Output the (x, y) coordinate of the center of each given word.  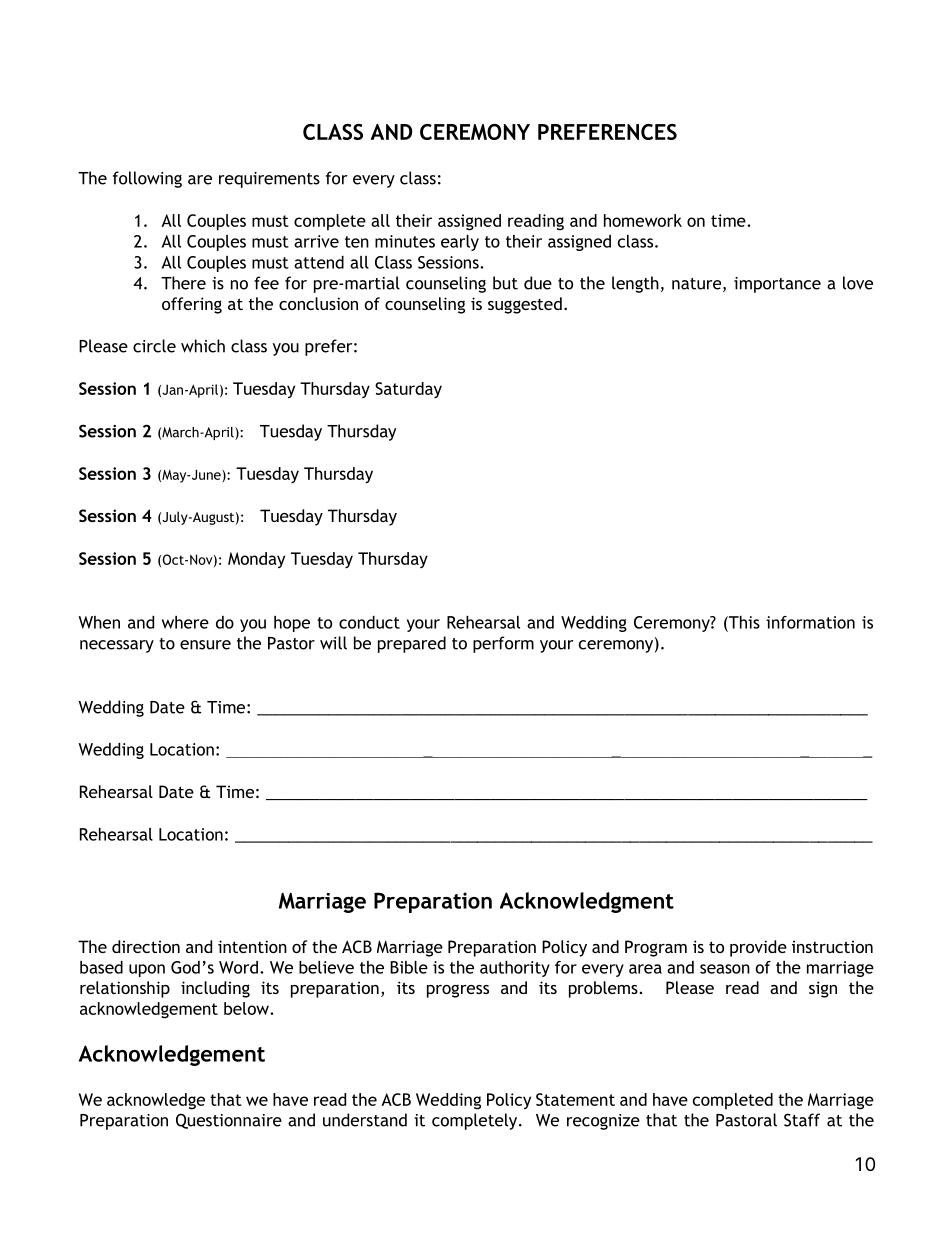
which (203, 346)
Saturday (408, 390)
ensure (205, 645)
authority (515, 969)
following (147, 179)
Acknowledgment (587, 902)
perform (503, 644)
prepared (412, 644)
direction (146, 946)
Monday (256, 560)
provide (758, 948)
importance (777, 285)
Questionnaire (229, 1121)
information (810, 622)
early (460, 243)
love (858, 283)
